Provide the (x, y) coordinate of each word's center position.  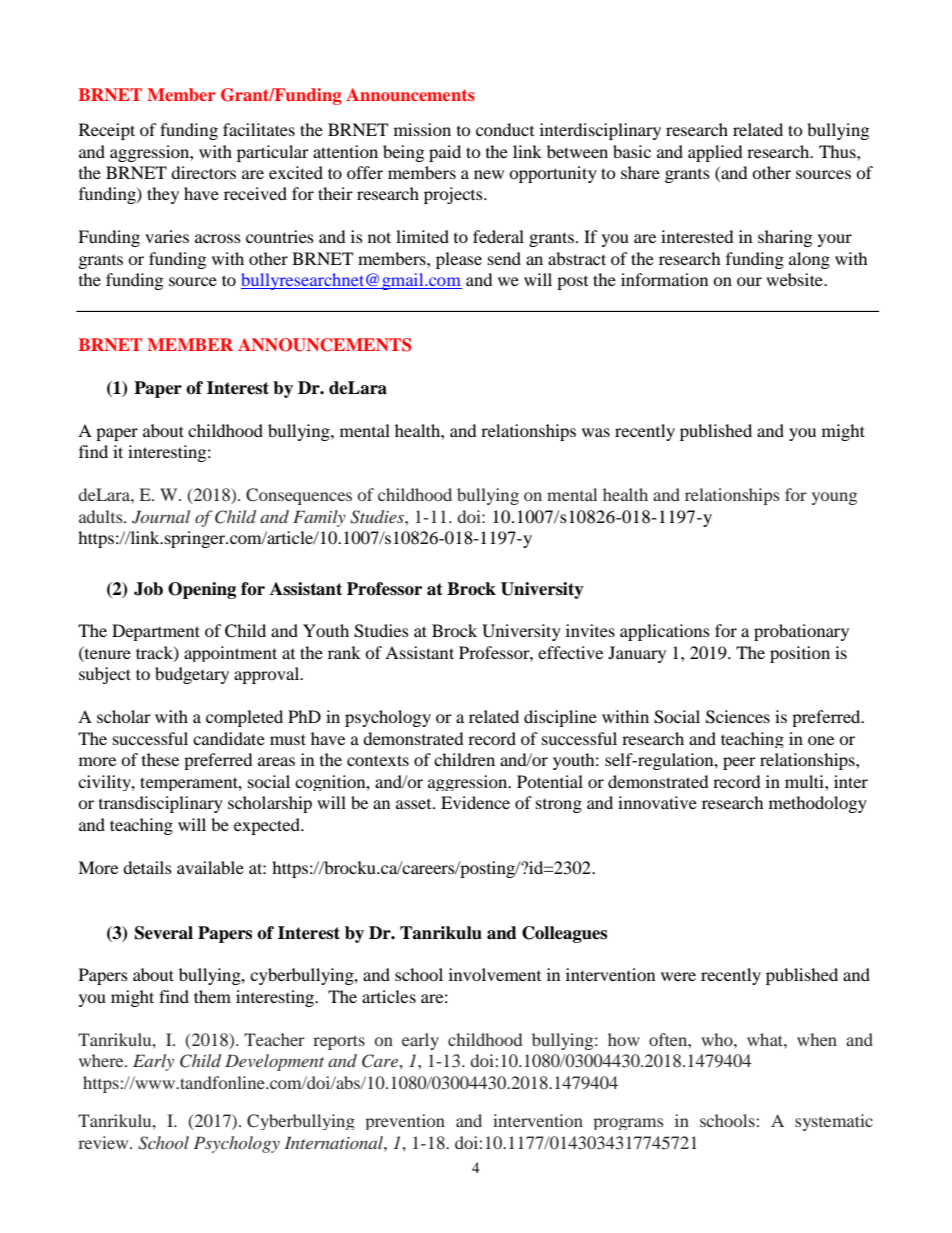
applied (715, 153)
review (104, 1142)
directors (203, 172)
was (596, 432)
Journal (161, 517)
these (160, 759)
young (834, 498)
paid (445, 153)
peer (739, 763)
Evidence (475, 802)
